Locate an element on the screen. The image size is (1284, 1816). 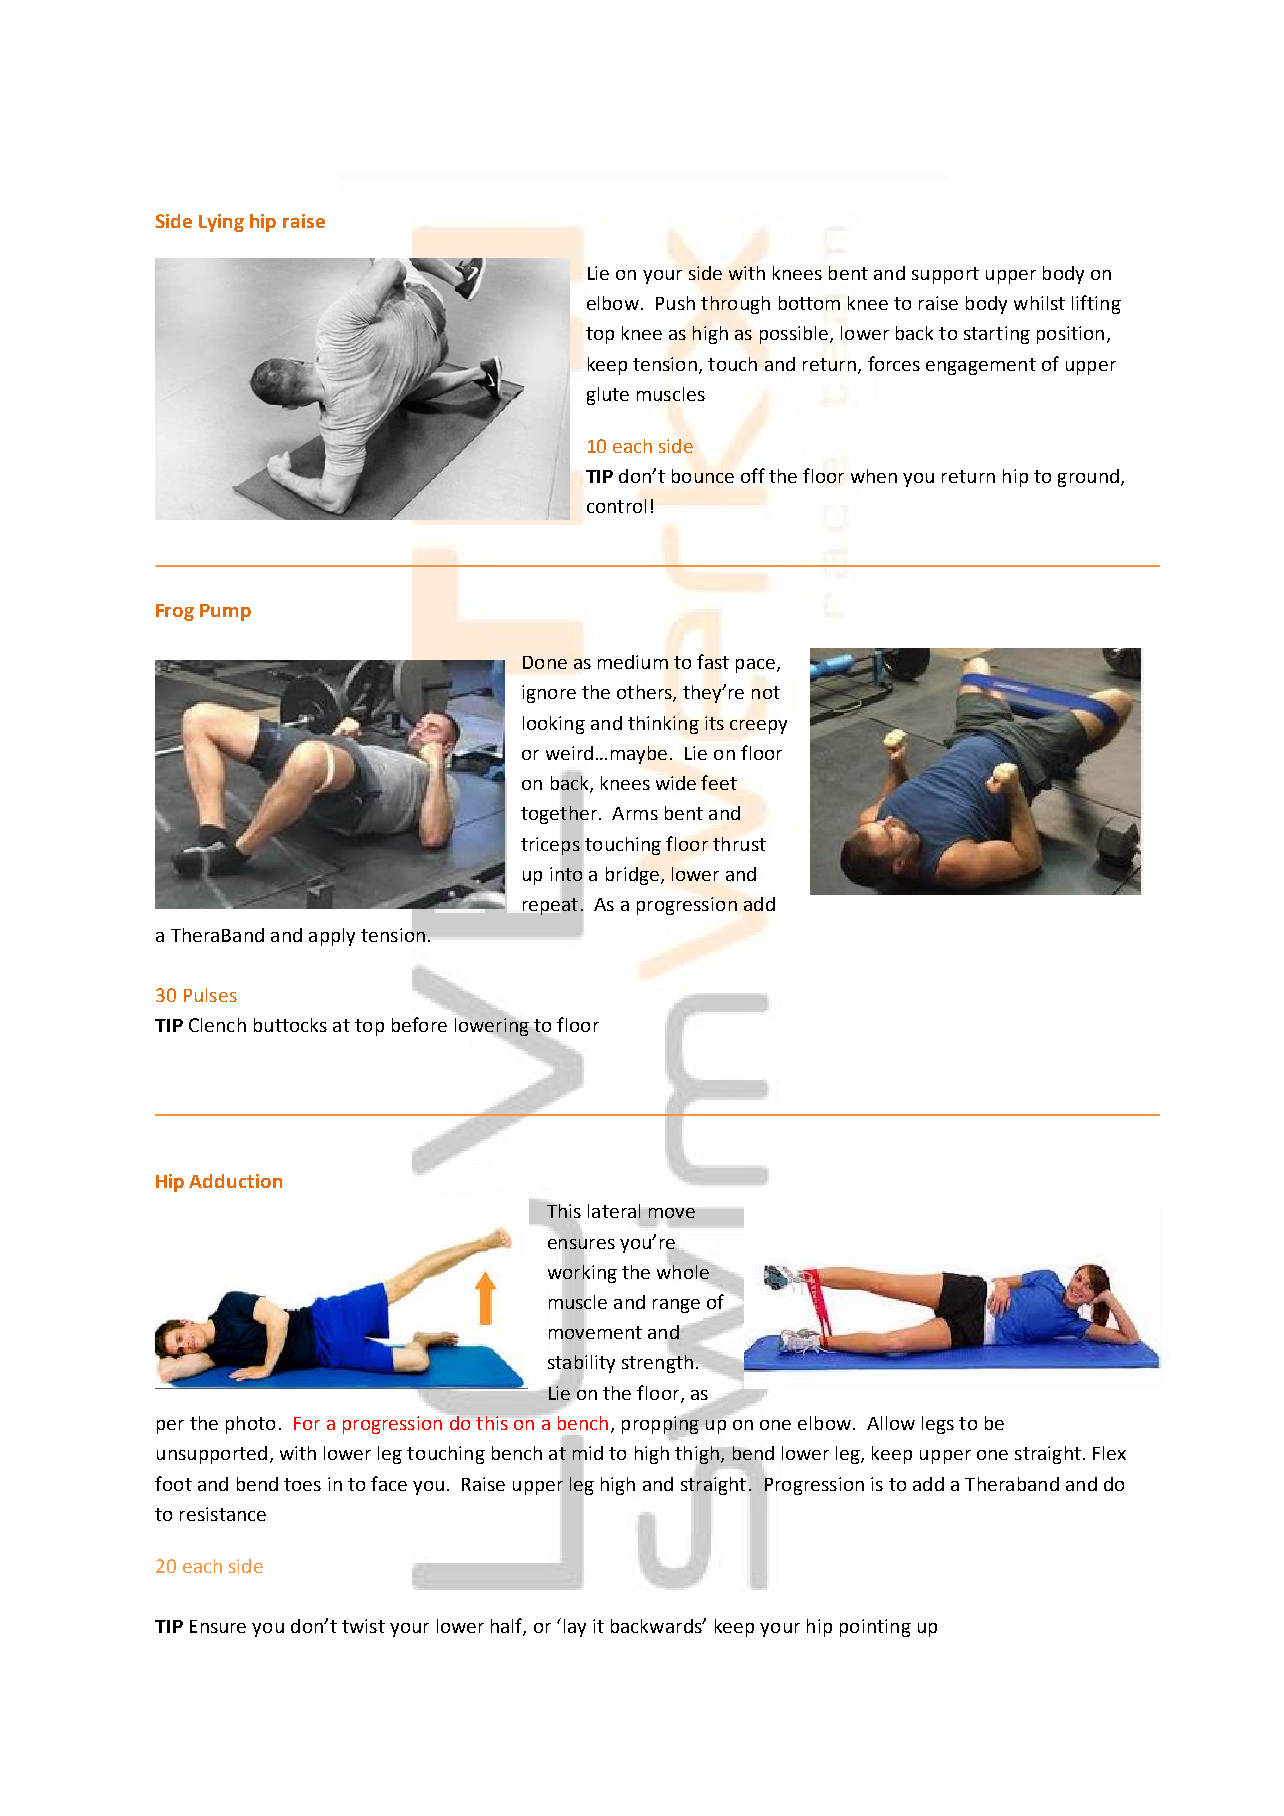
not is located at coordinates (766, 692).
